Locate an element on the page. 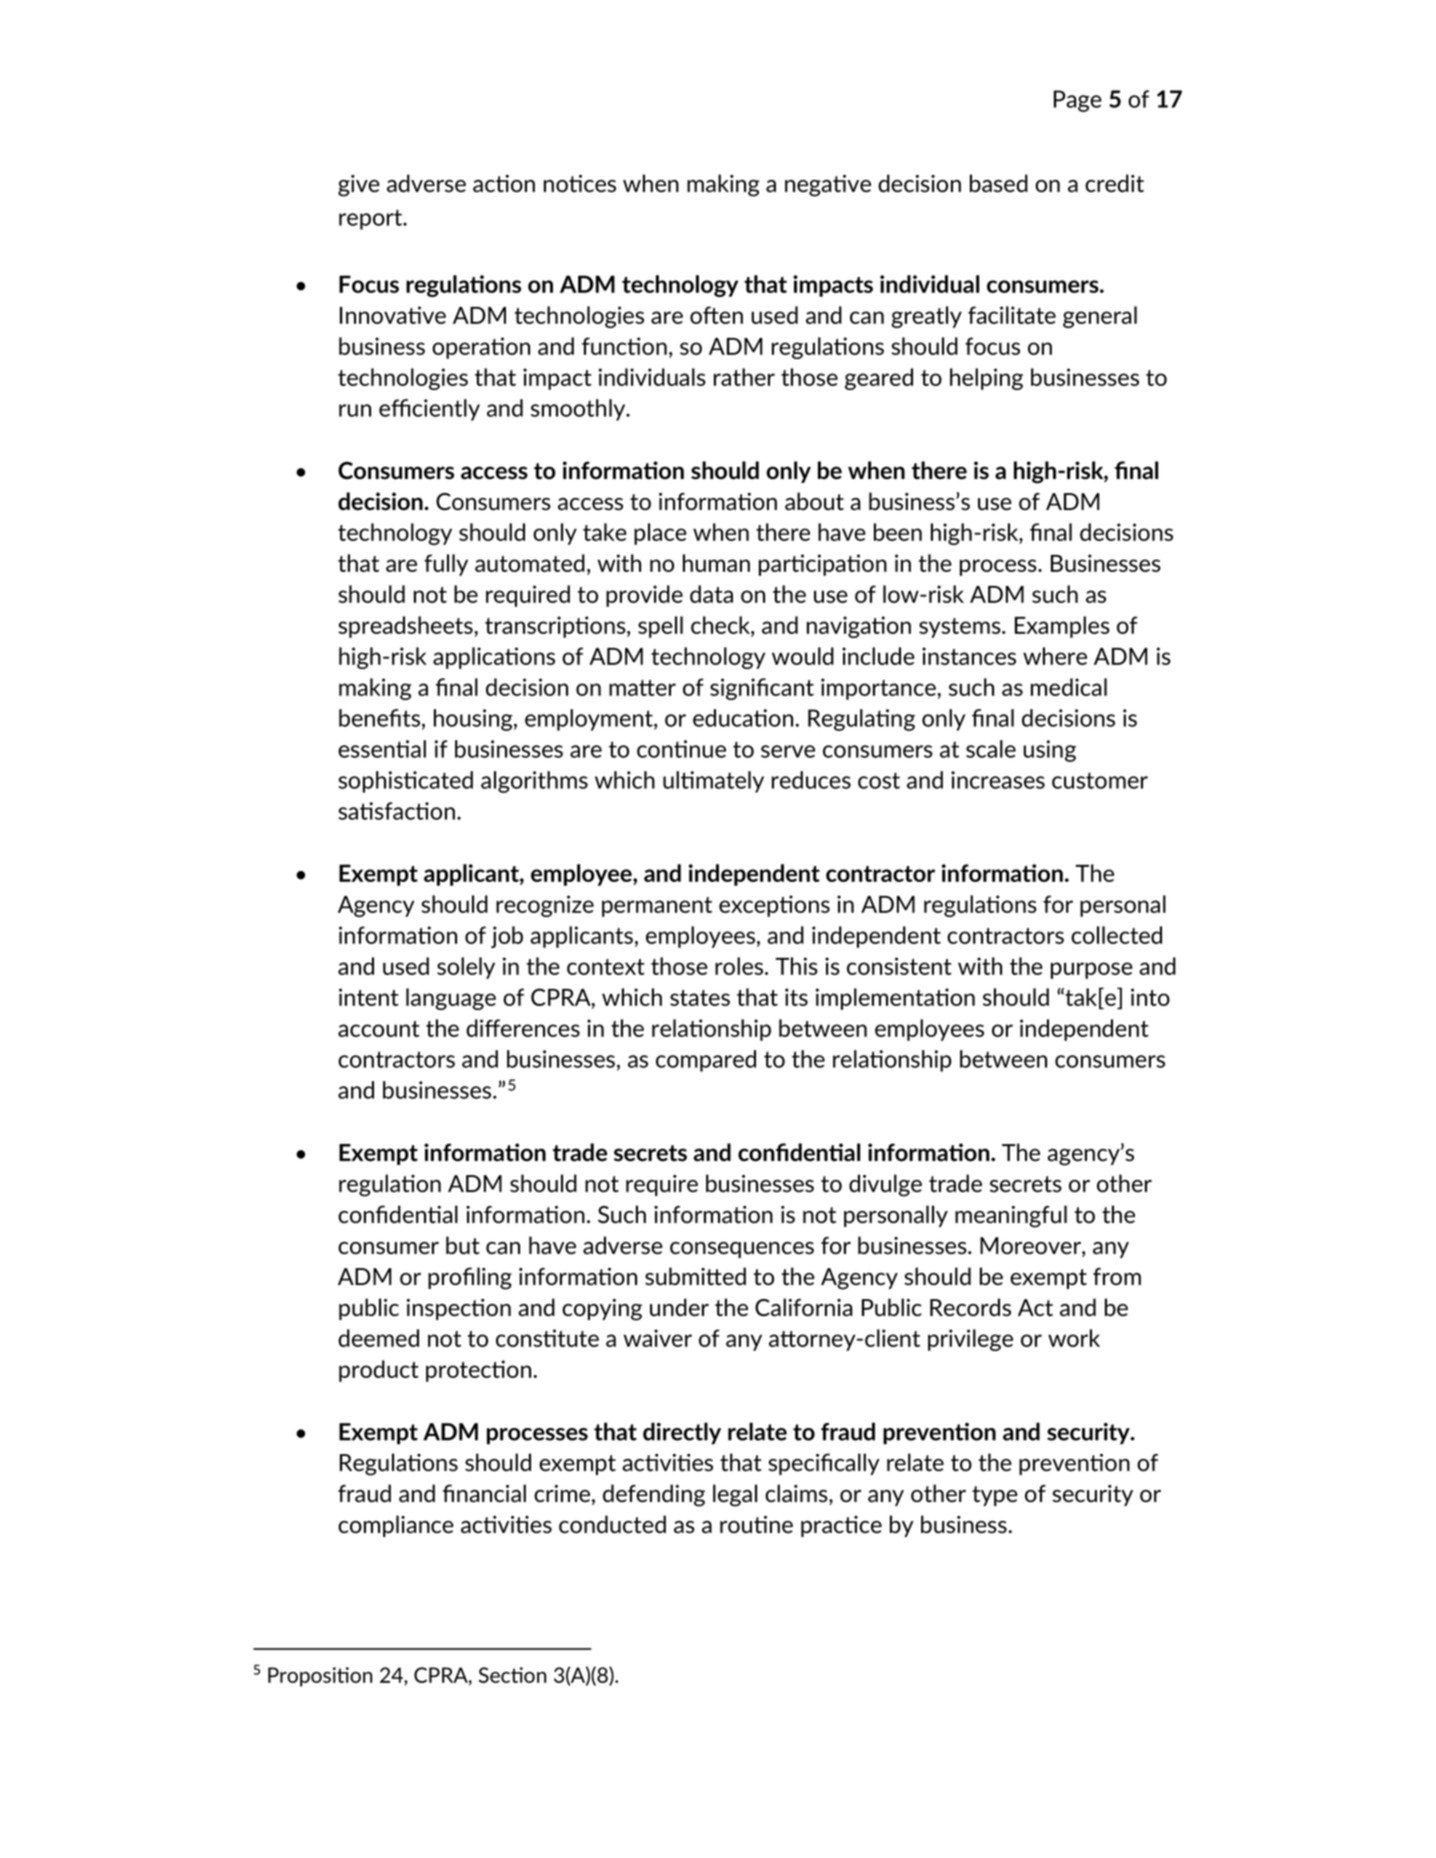 The width and height of the image is (1436, 1858). Section is located at coordinates (512, 1675).
